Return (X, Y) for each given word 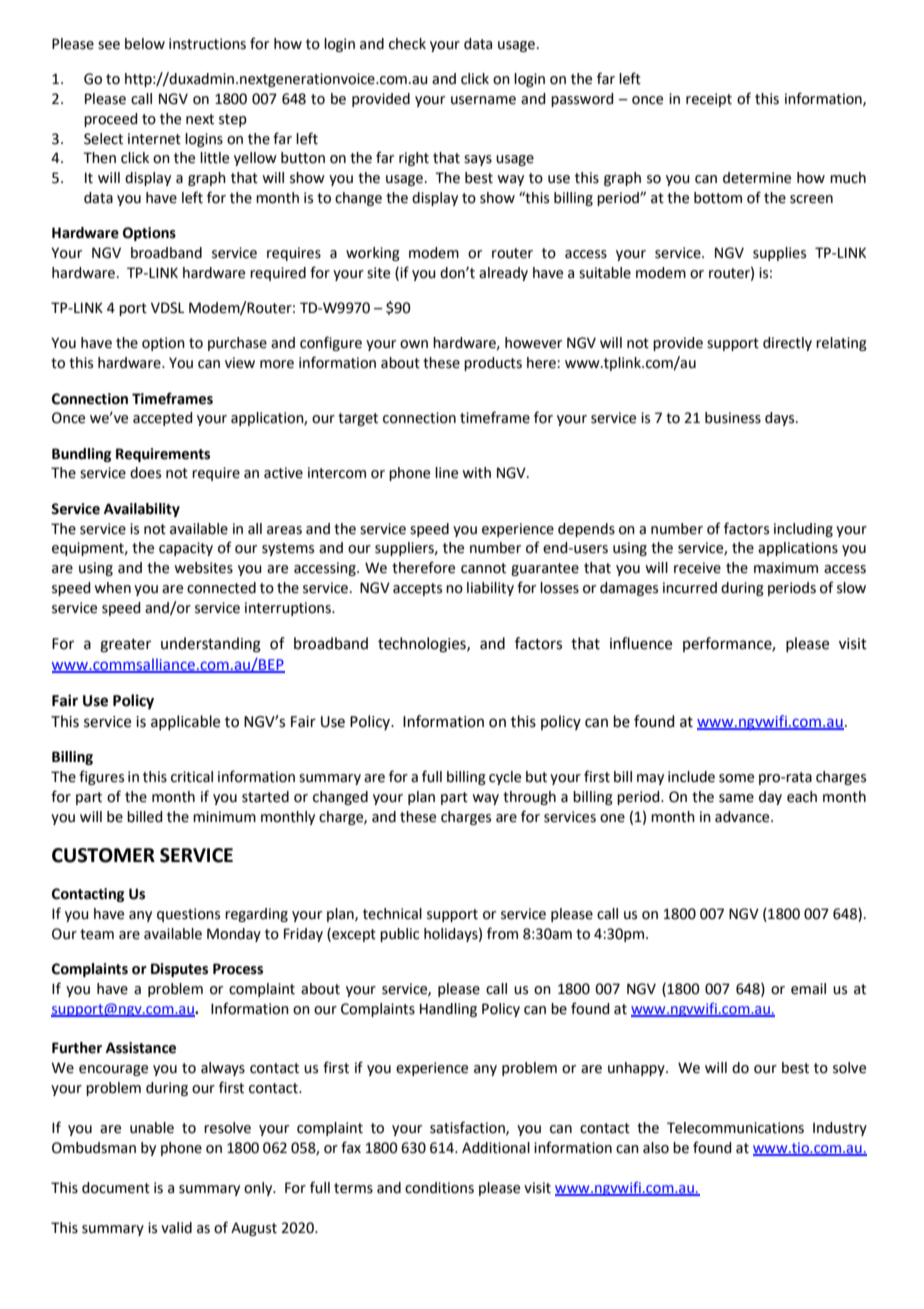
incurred (690, 588)
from (502, 933)
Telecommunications (735, 1128)
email (808, 989)
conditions (439, 1188)
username (483, 100)
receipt (709, 100)
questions (188, 915)
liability (490, 589)
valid (176, 1228)
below (145, 44)
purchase (237, 344)
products (493, 364)
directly (787, 344)
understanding (211, 645)
